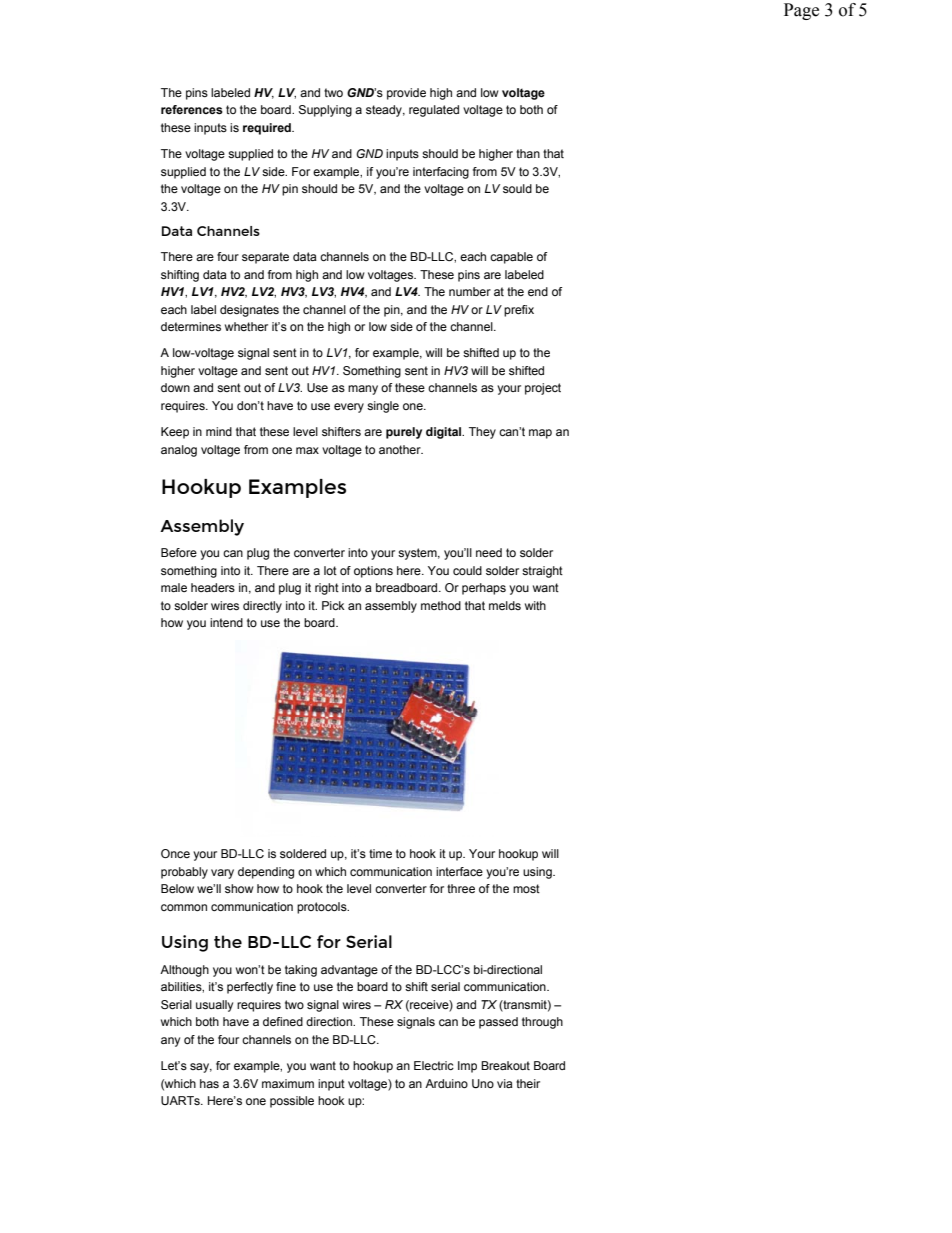  Describe the element at coordinates (801, 11) in the page. I see `Page` at that location.
